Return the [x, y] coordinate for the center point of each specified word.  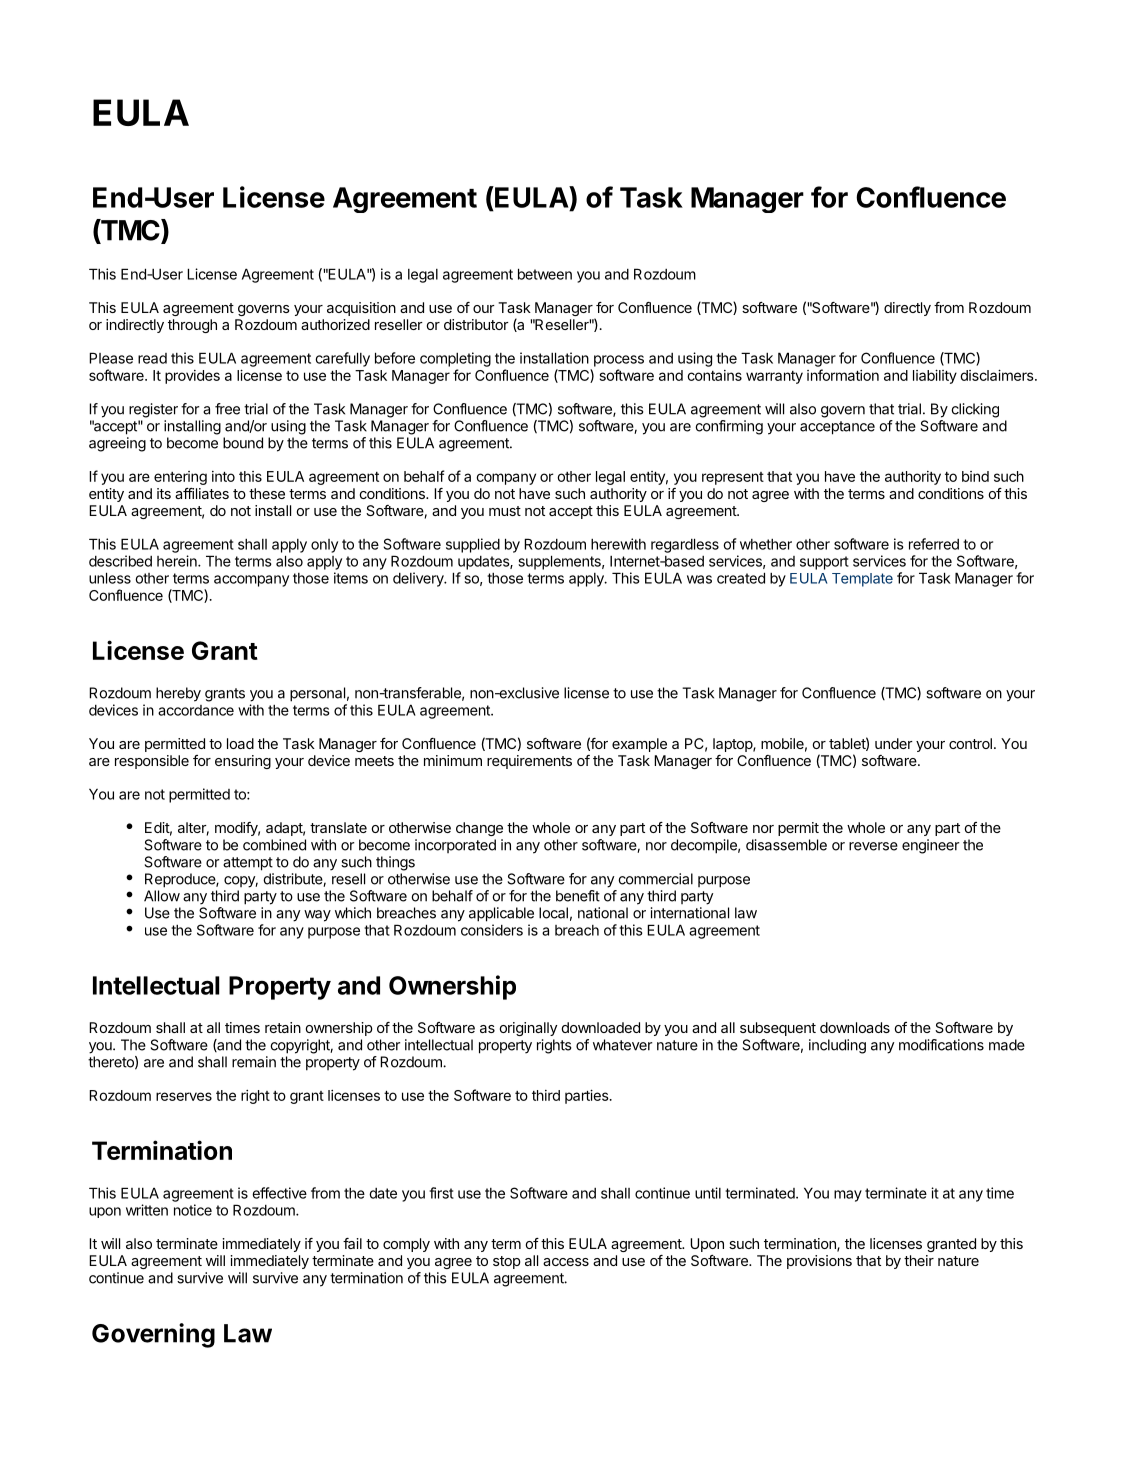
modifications [941, 1045]
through [192, 326]
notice [193, 1210]
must [505, 511]
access [566, 1262]
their [919, 1260]
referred [934, 544]
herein [178, 561]
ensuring [243, 762]
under [894, 743]
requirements [529, 762]
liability [935, 376]
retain [283, 1027]
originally [528, 1029]
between [545, 274]
